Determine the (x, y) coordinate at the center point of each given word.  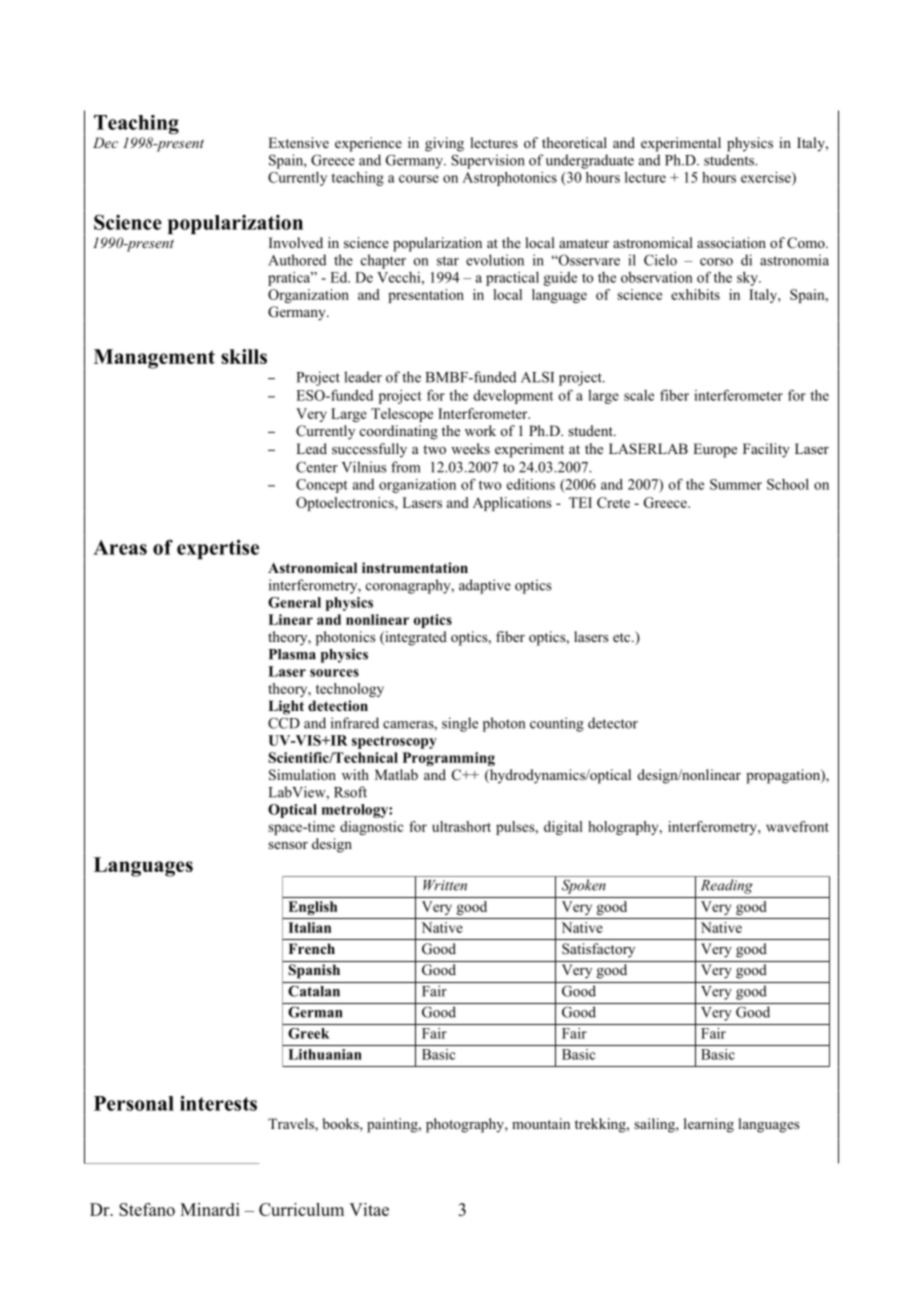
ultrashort (461, 826)
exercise (767, 178)
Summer (736, 484)
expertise (218, 549)
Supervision (488, 161)
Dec (105, 142)
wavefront (797, 826)
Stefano (147, 1209)
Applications (512, 504)
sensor (288, 845)
